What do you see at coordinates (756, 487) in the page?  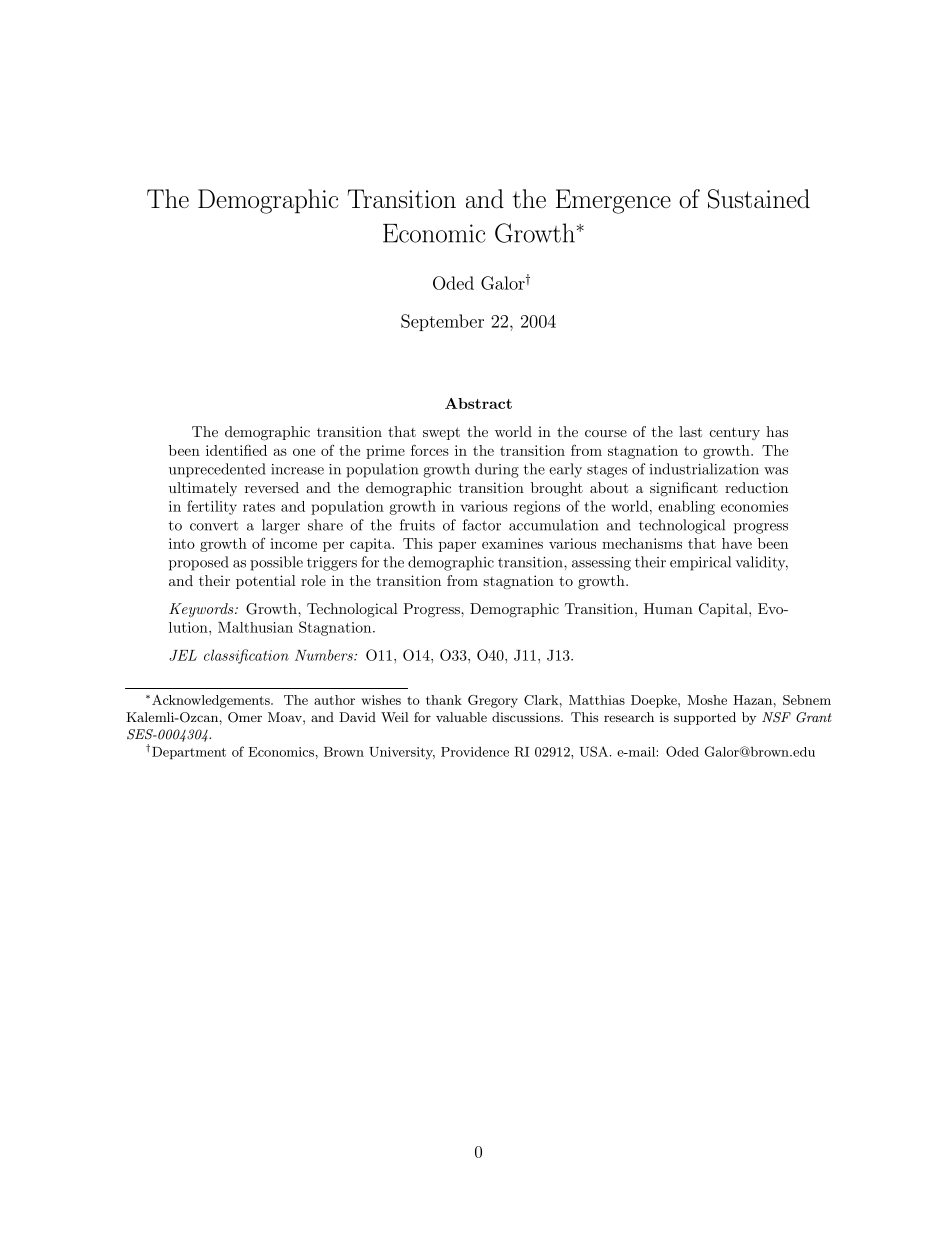 I see `reduction` at bounding box center [756, 487].
